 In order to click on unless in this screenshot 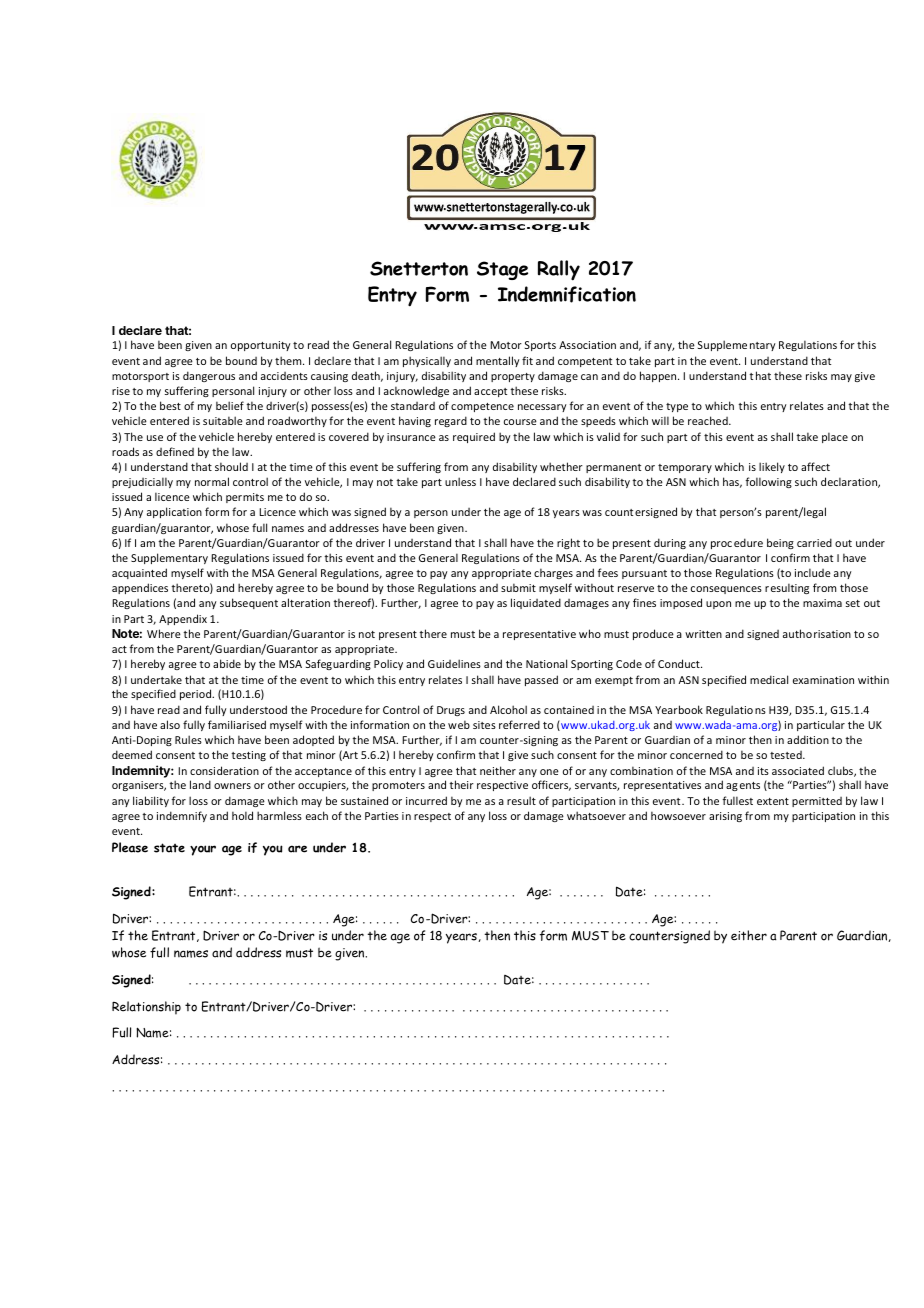, I will do `click(460, 481)`.
